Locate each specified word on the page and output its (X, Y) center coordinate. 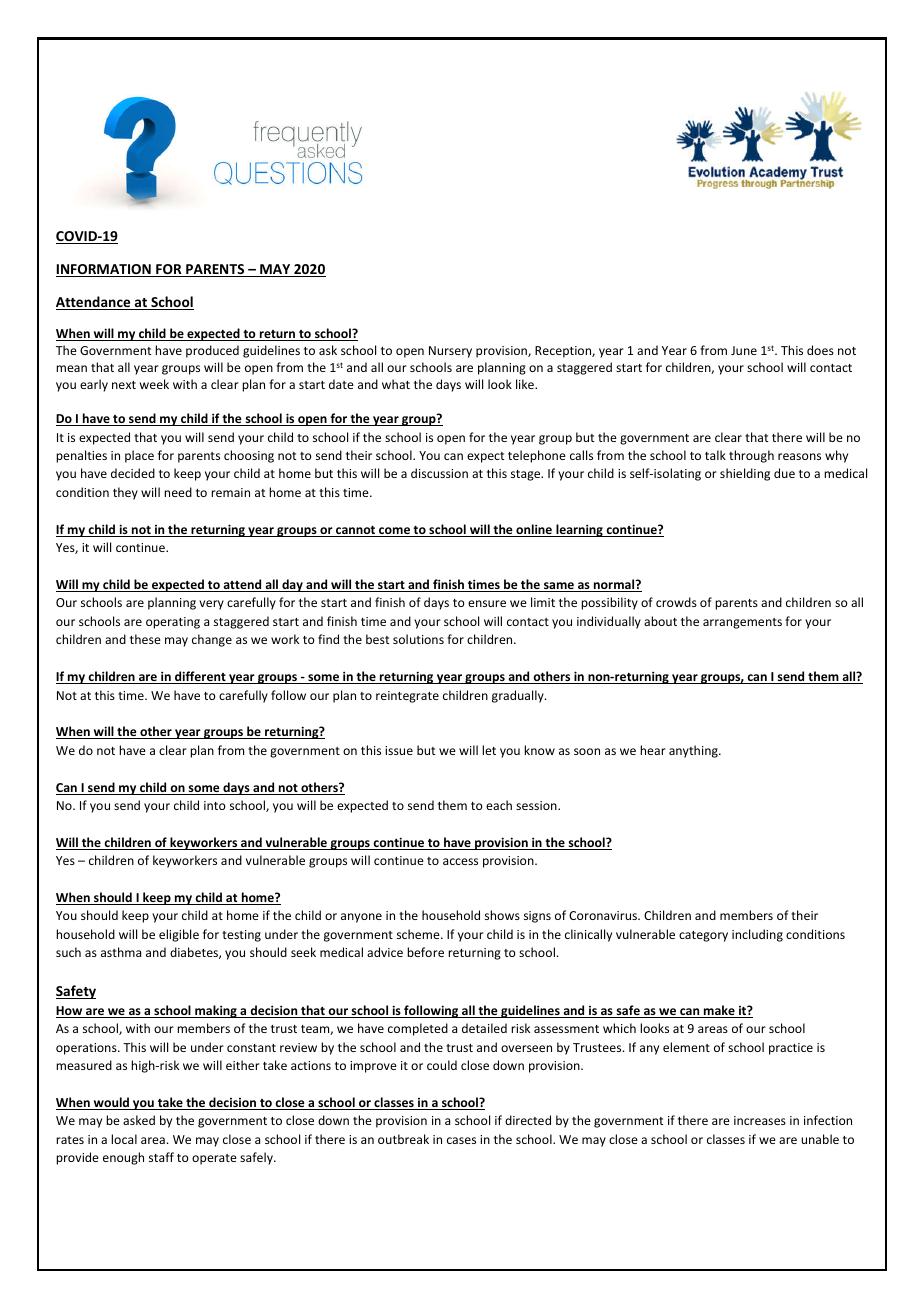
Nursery (450, 352)
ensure (487, 603)
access (460, 861)
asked (139, 1120)
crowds (676, 602)
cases (461, 1140)
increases (760, 1120)
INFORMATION (104, 270)
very (211, 605)
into (215, 805)
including (757, 935)
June (744, 350)
